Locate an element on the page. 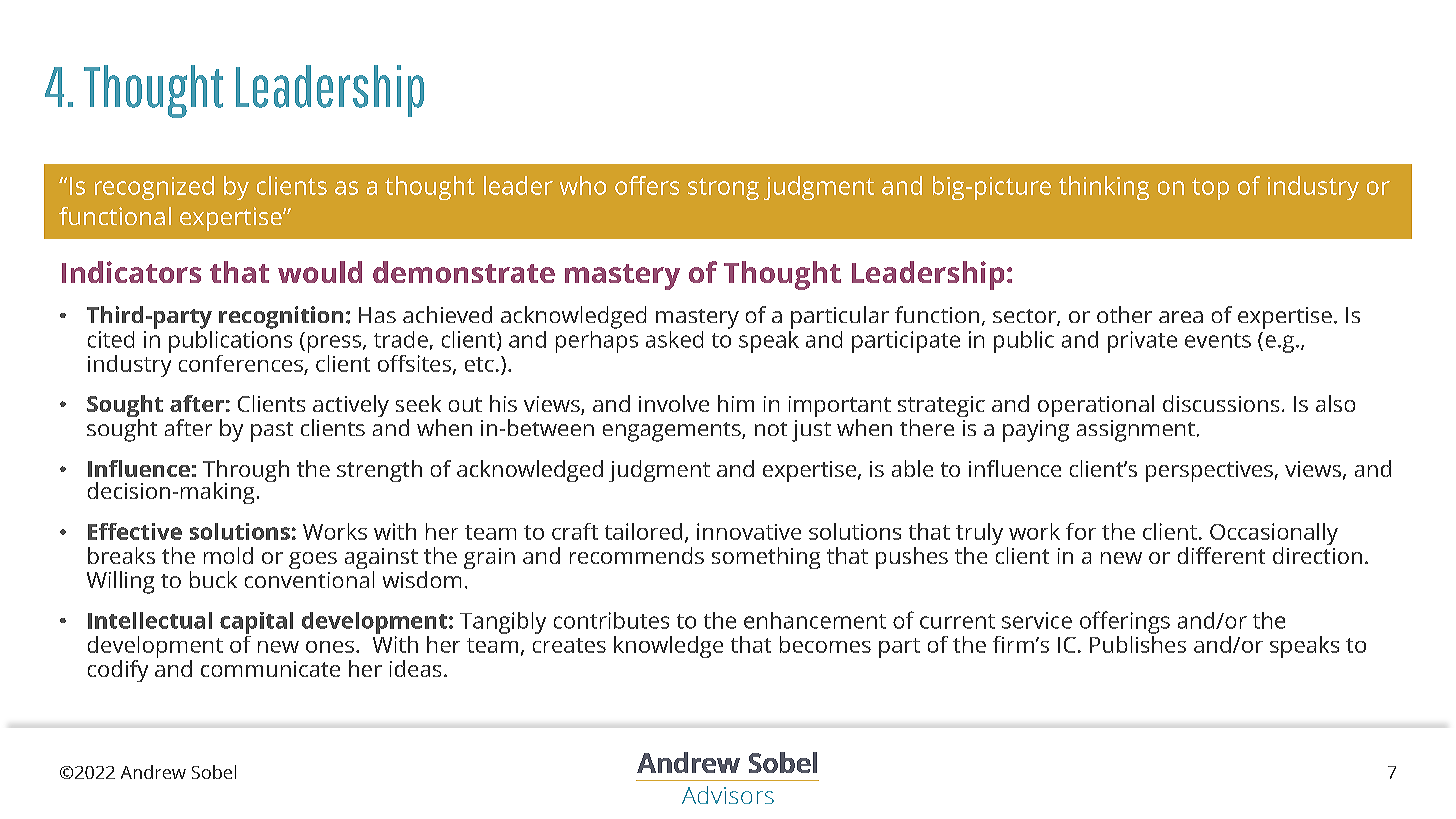 The height and width of the image is (819, 1456). something is located at coordinates (766, 558).
